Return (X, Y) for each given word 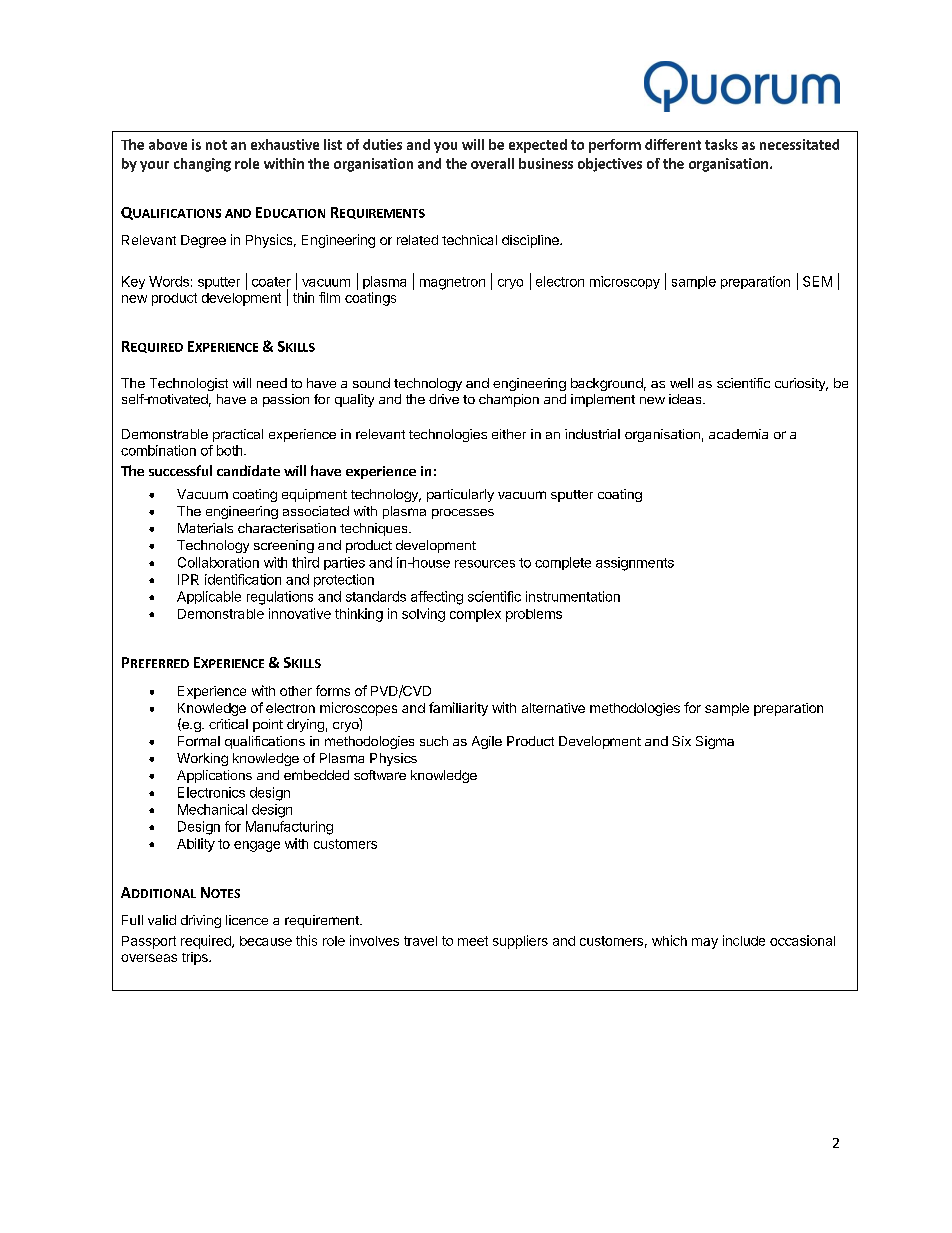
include (744, 940)
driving (201, 921)
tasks (721, 144)
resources (485, 564)
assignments (635, 564)
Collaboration (218, 562)
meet (473, 941)
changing (202, 165)
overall (492, 163)
